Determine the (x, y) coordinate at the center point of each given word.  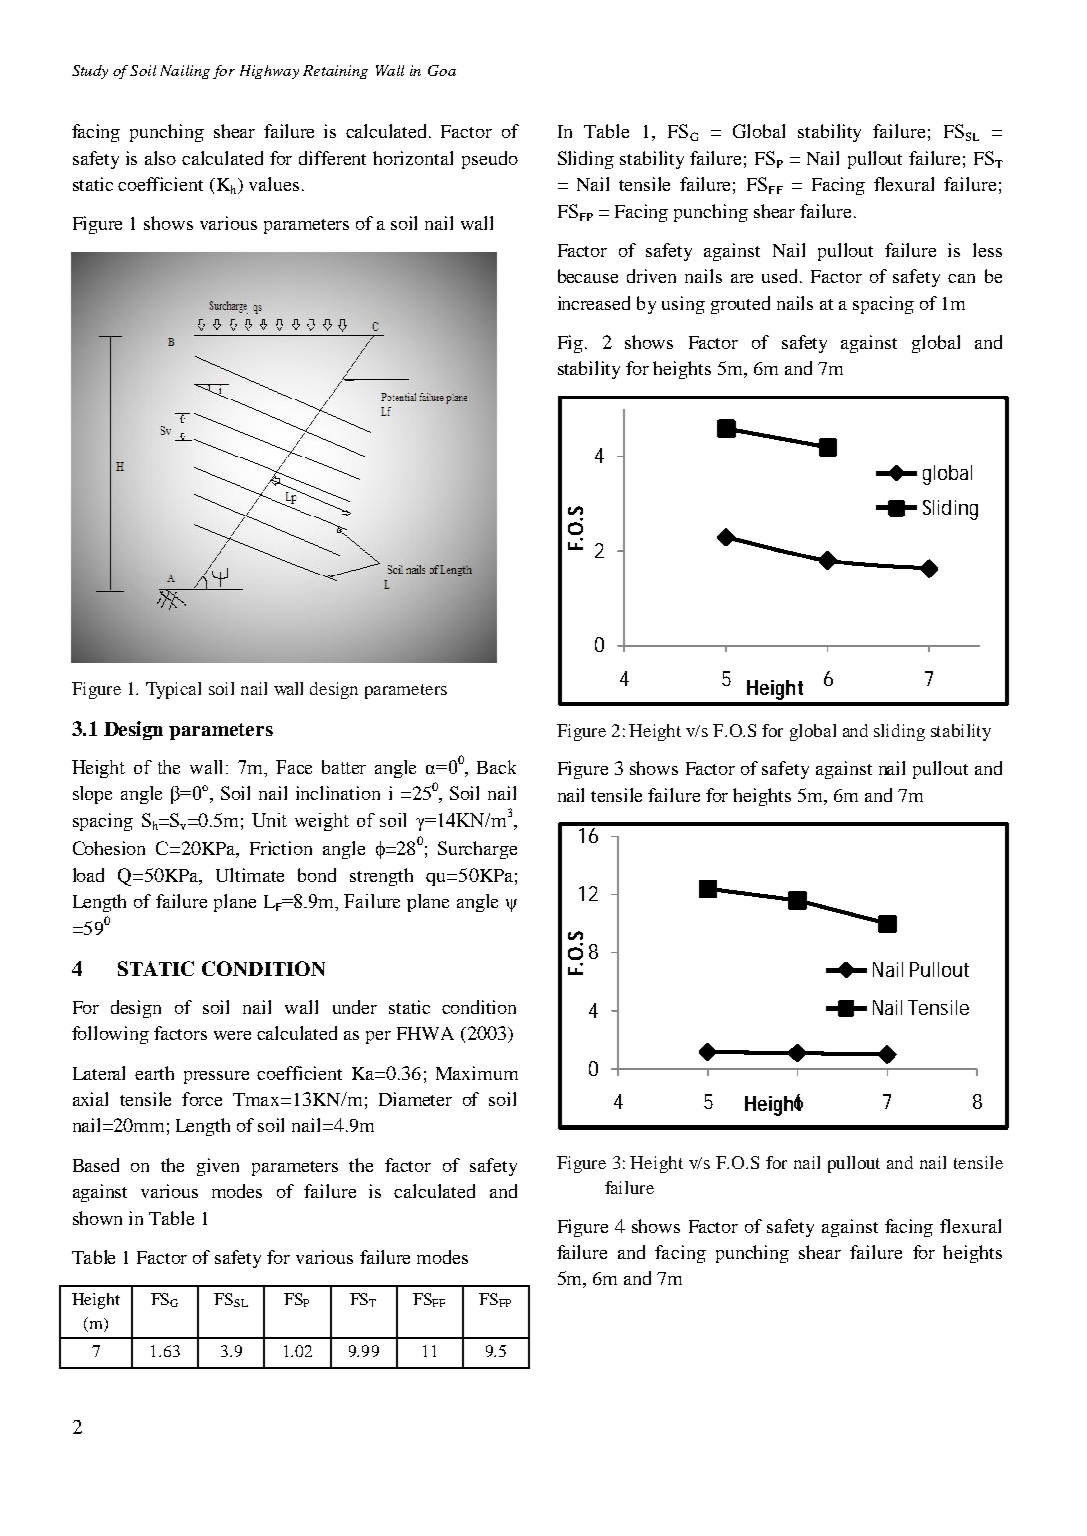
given (218, 1167)
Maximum (477, 1073)
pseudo (490, 160)
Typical (173, 690)
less (987, 250)
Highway (269, 72)
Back (496, 767)
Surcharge (477, 850)
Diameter (415, 1099)
